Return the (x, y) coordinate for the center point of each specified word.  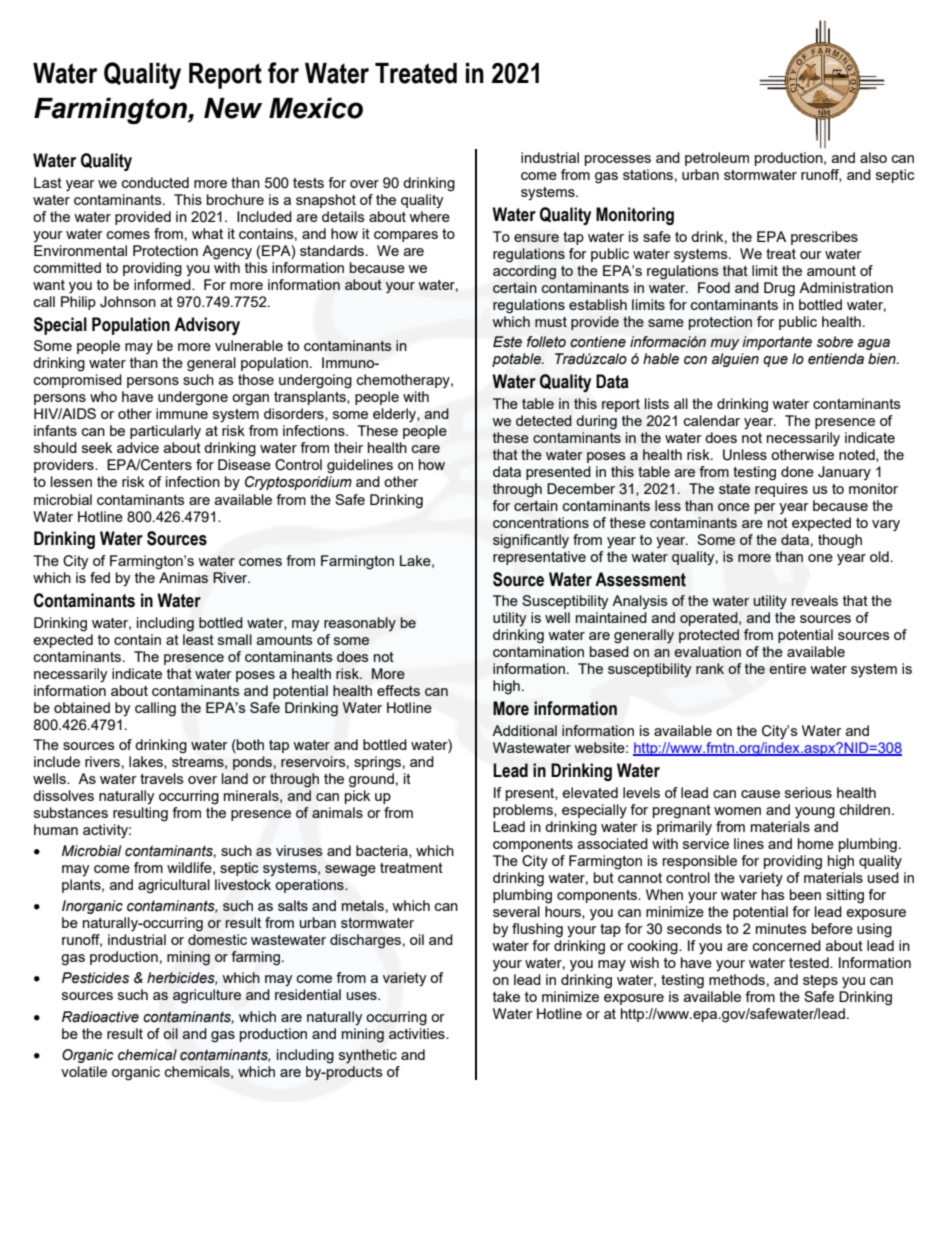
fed (100, 577)
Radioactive (100, 1017)
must (551, 322)
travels (162, 778)
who (103, 396)
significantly (531, 541)
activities (418, 1032)
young (815, 813)
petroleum (717, 159)
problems (524, 811)
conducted (155, 182)
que (775, 361)
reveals (814, 600)
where (429, 216)
